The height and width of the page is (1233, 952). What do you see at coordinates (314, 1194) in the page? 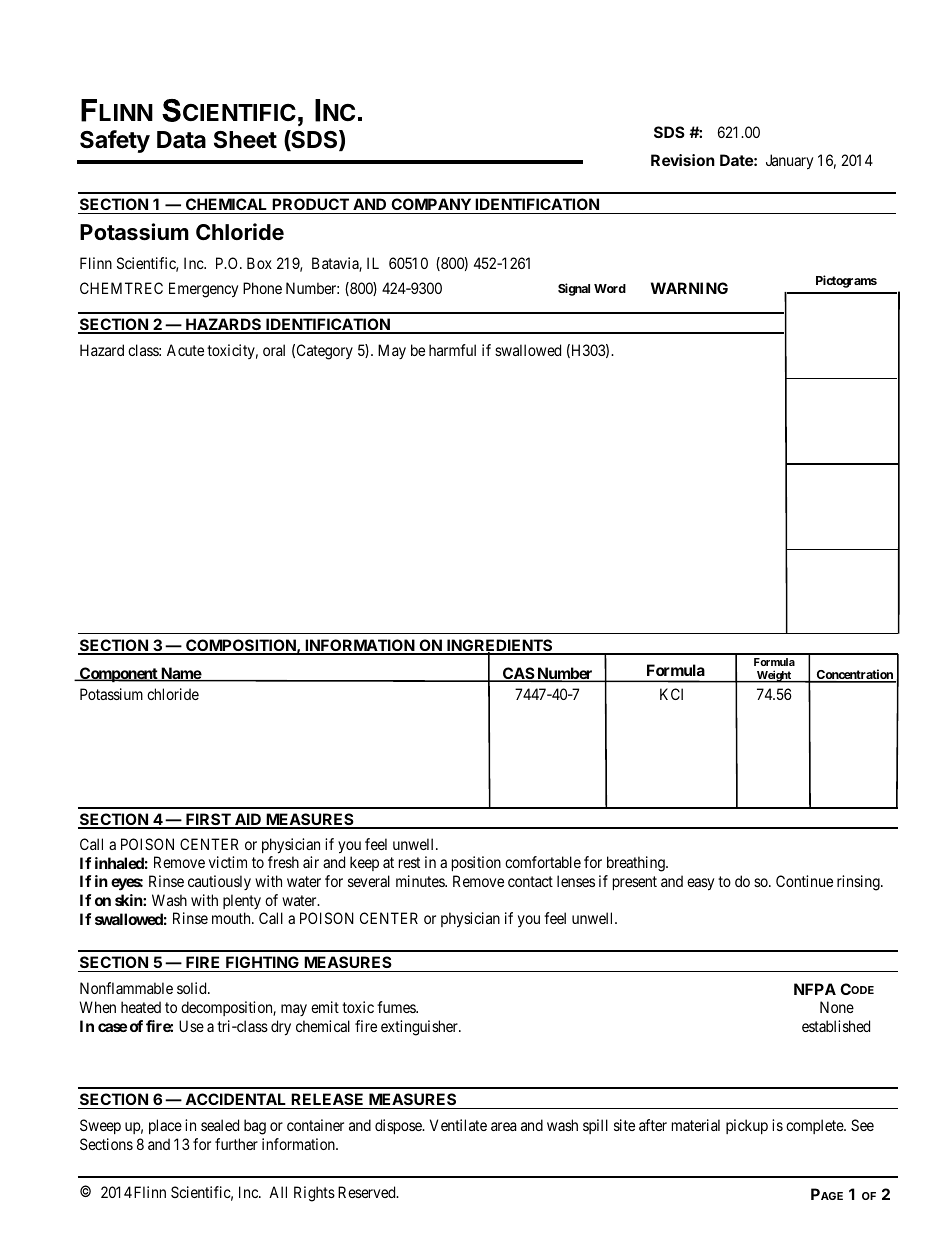
I see `Rights` at bounding box center [314, 1194].
